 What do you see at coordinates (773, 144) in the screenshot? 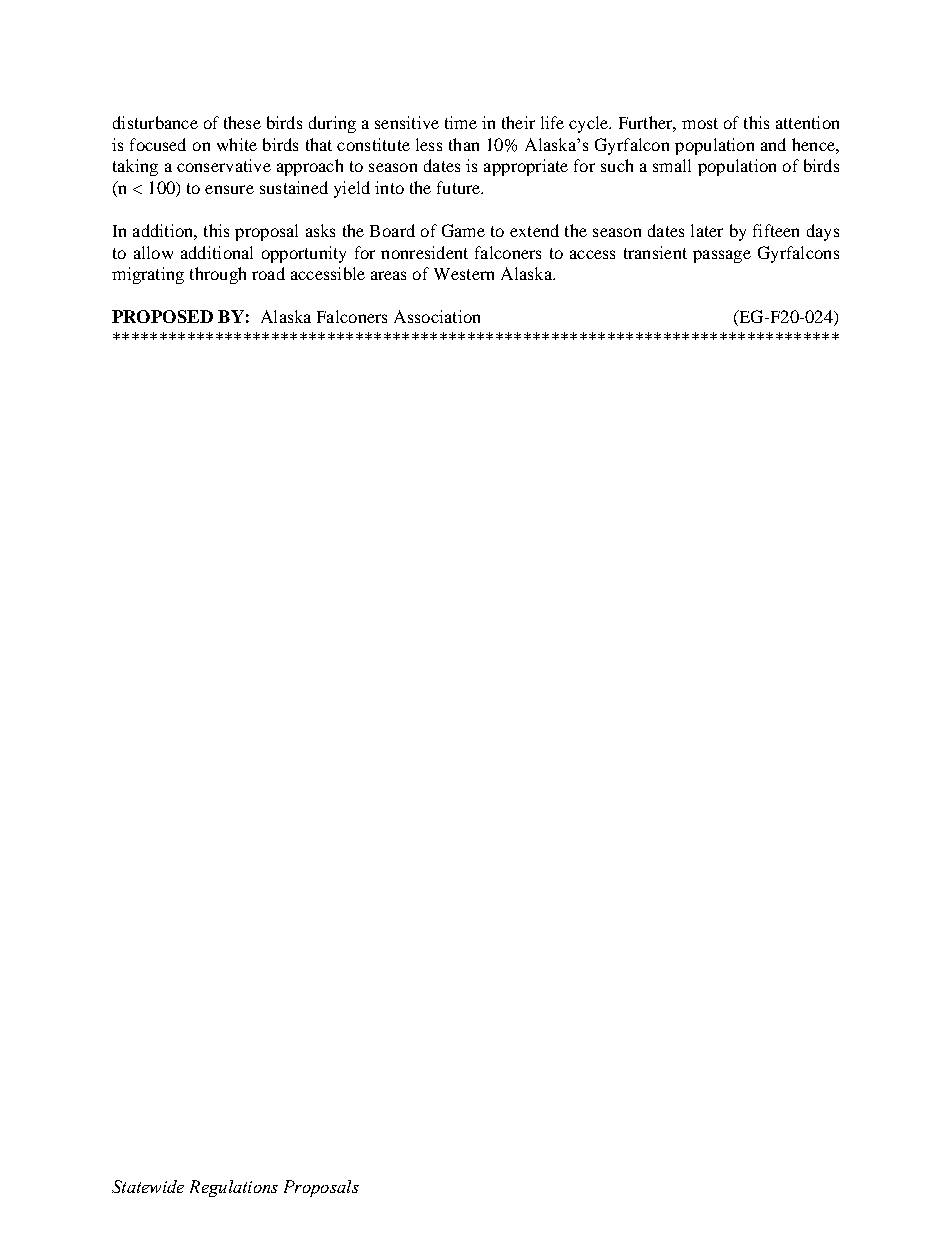
I see `and` at bounding box center [773, 144].
